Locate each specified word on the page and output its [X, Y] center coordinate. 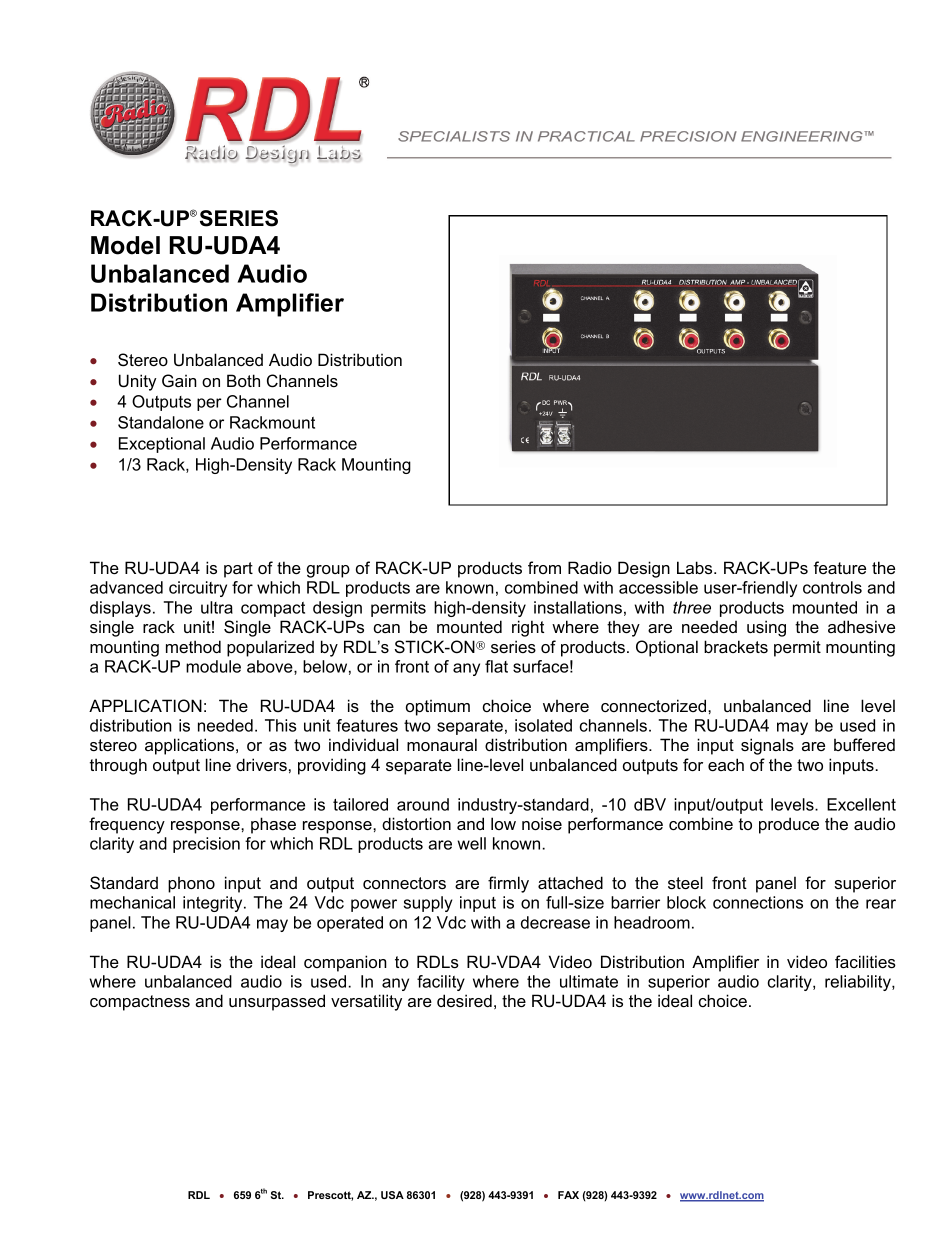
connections [758, 902]
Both [243, 380]
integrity [214, 904]
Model [125, 245]
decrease [555, 922]
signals [767, 746]
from [544, 567]
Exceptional [162, 445]
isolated [543, 725]
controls [832, 587]
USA [392, 1195]
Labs [696, 567]
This [281, 725]
